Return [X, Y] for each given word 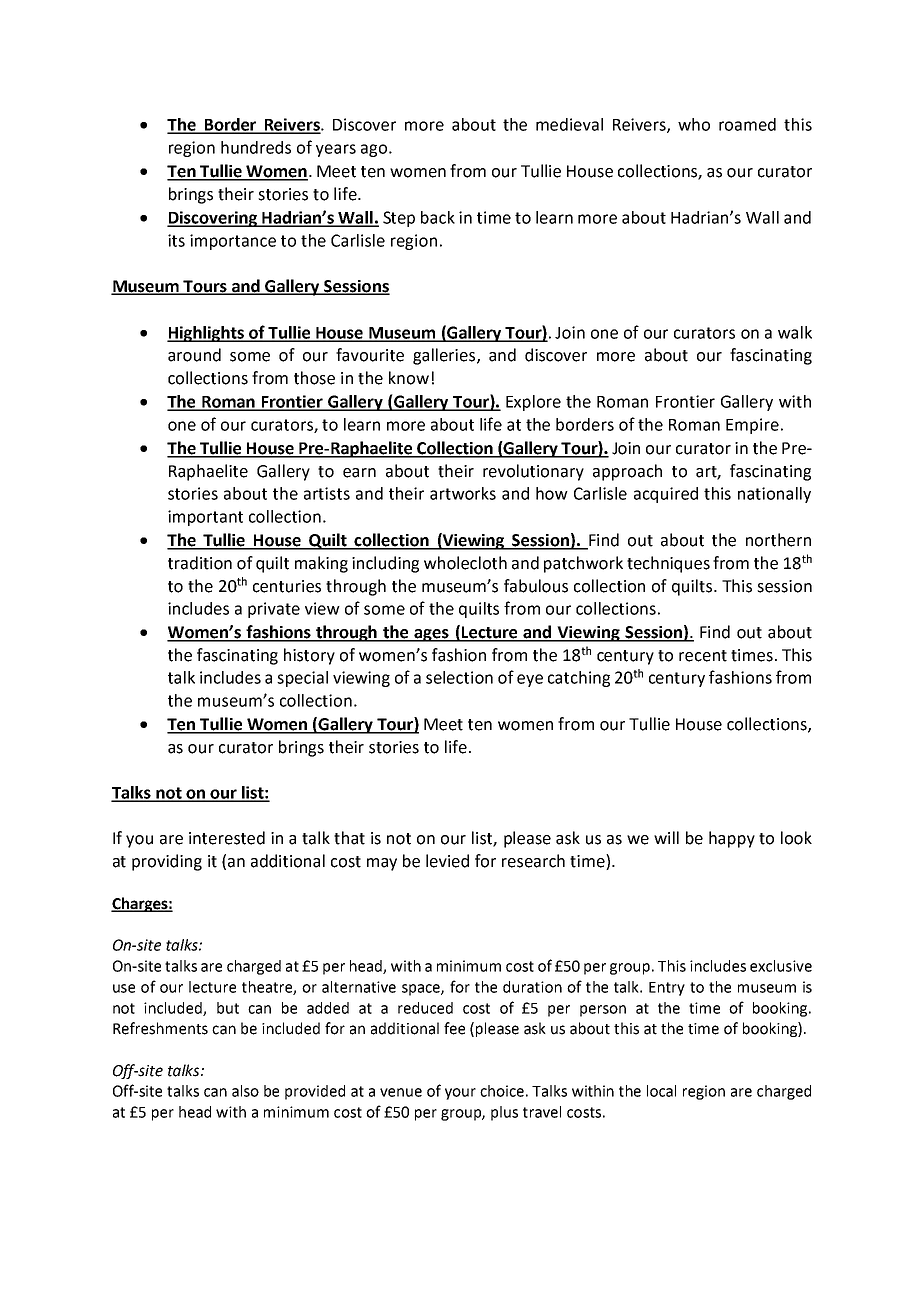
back [438, 217]
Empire [752, 426]
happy [732, 839]
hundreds [256, 147]
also [245, 1091]
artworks [463, 493]
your [460, 1094]
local [661, 1091]
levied [447, 861]
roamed [747, 124]
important [205, 518]
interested [227, 838]
